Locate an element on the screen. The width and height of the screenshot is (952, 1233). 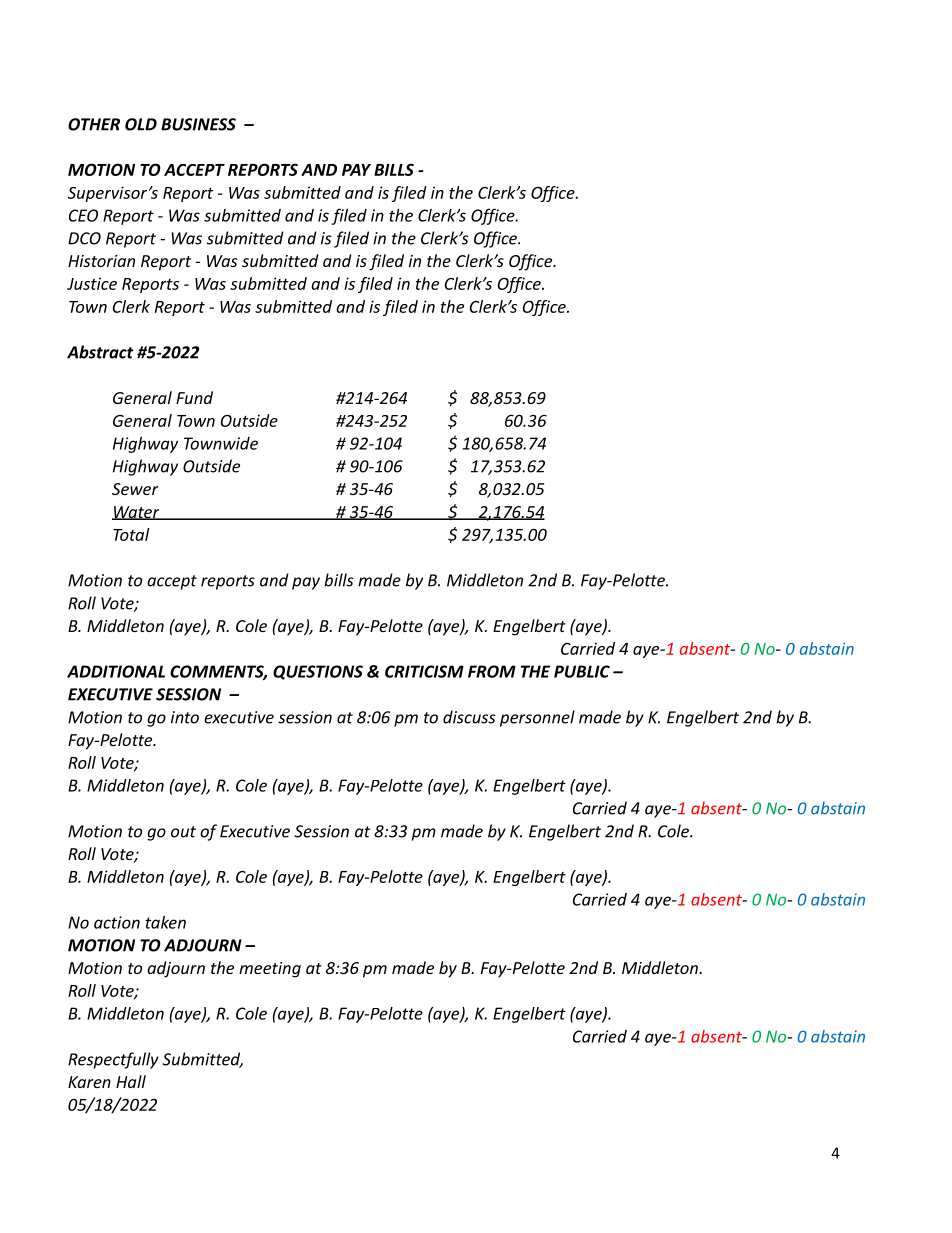
PUBLIC is located at coordinates (582, 671).
